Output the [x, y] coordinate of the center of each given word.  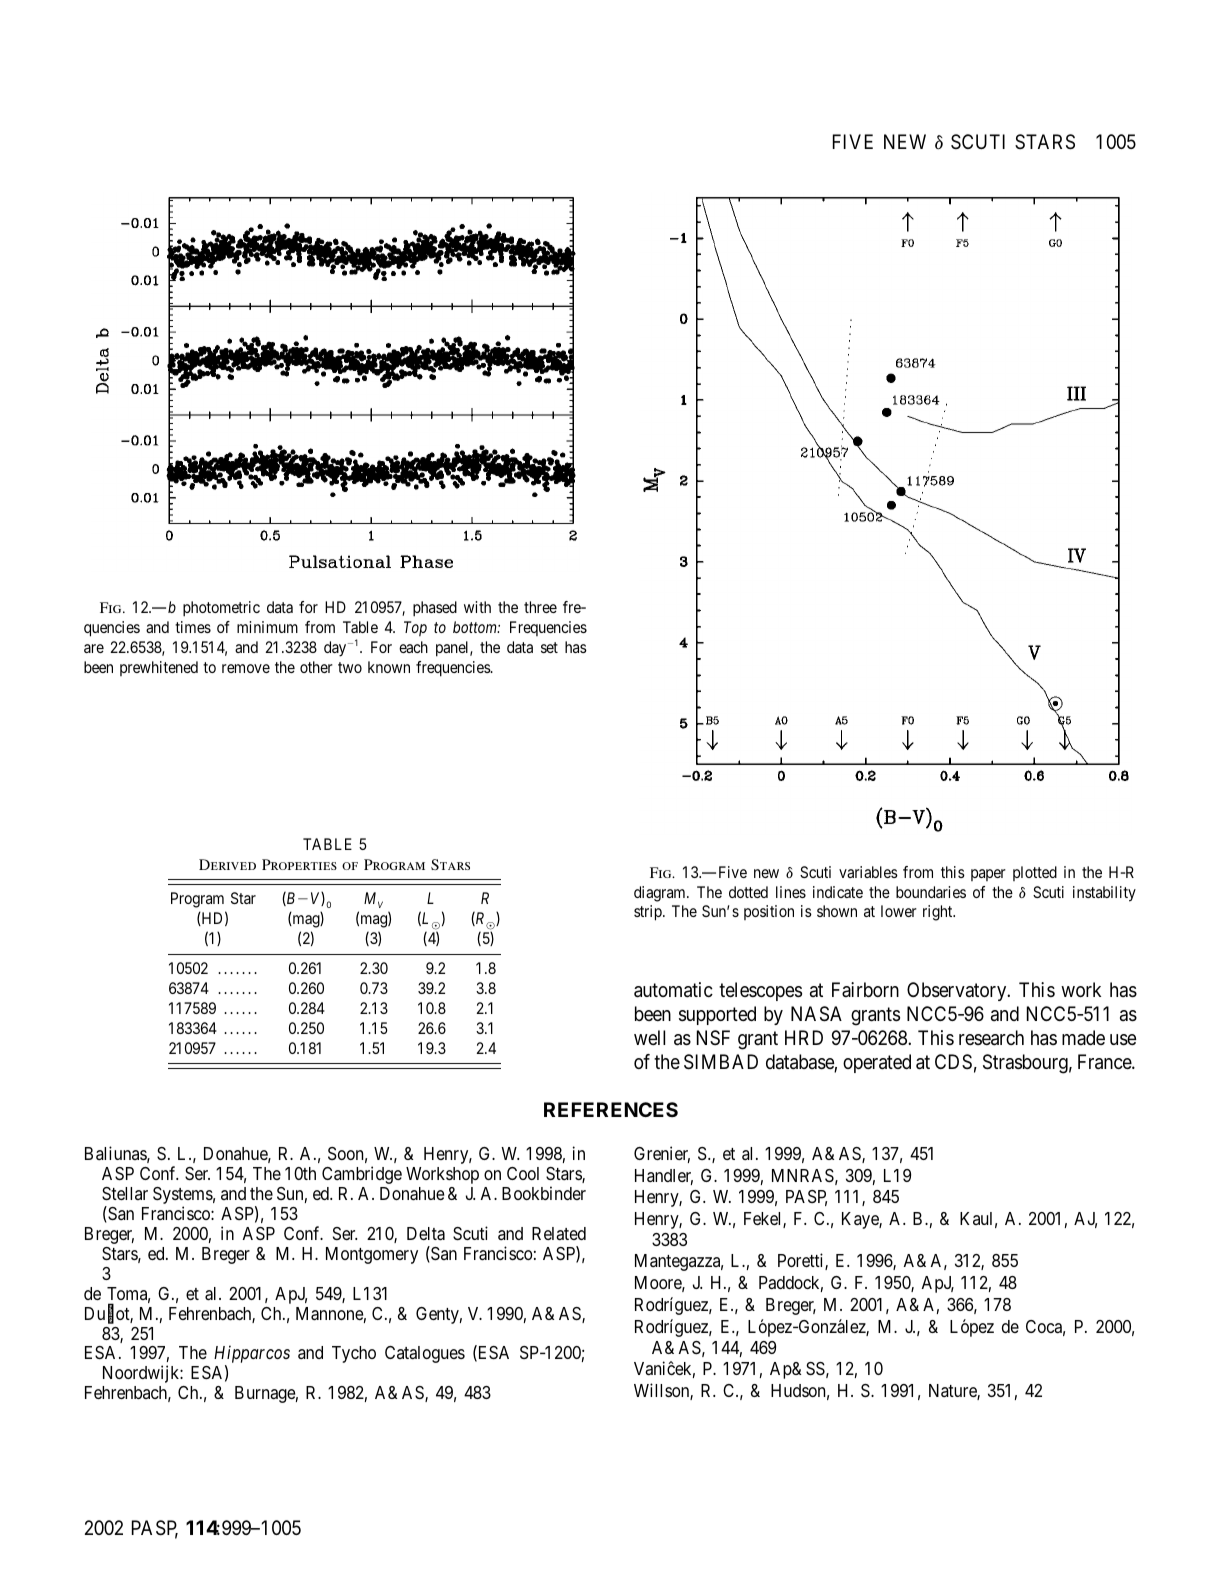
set [549, 647]
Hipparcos [252, 1356]
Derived [227, 864]
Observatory [958, 991]
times [193, 627]
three [540, 607]
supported [717, 1015]
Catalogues [425, 1354]
